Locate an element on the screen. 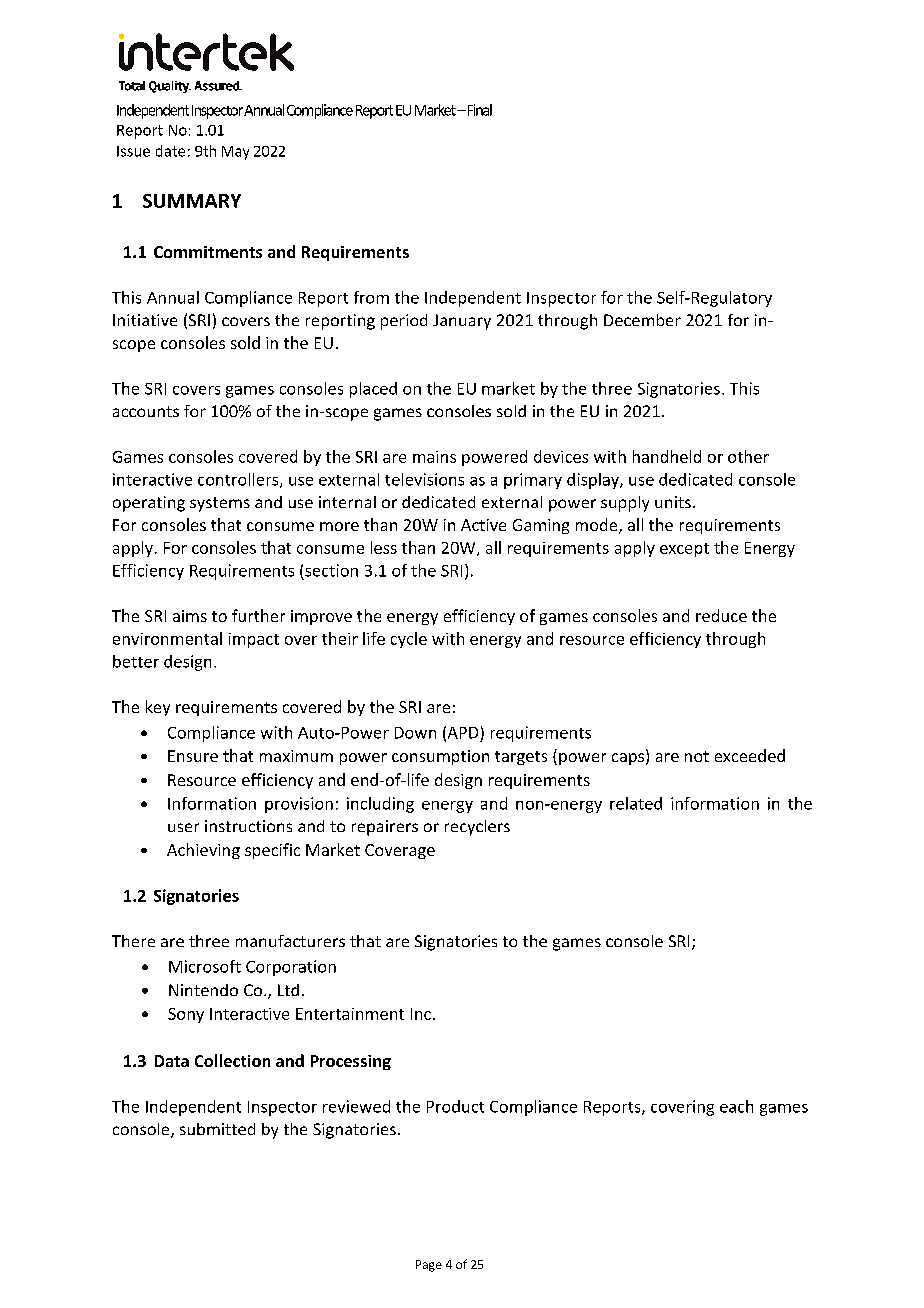 The height and width of the screenshot is (1308, 924). each is located at coordinates (736, 1106).
